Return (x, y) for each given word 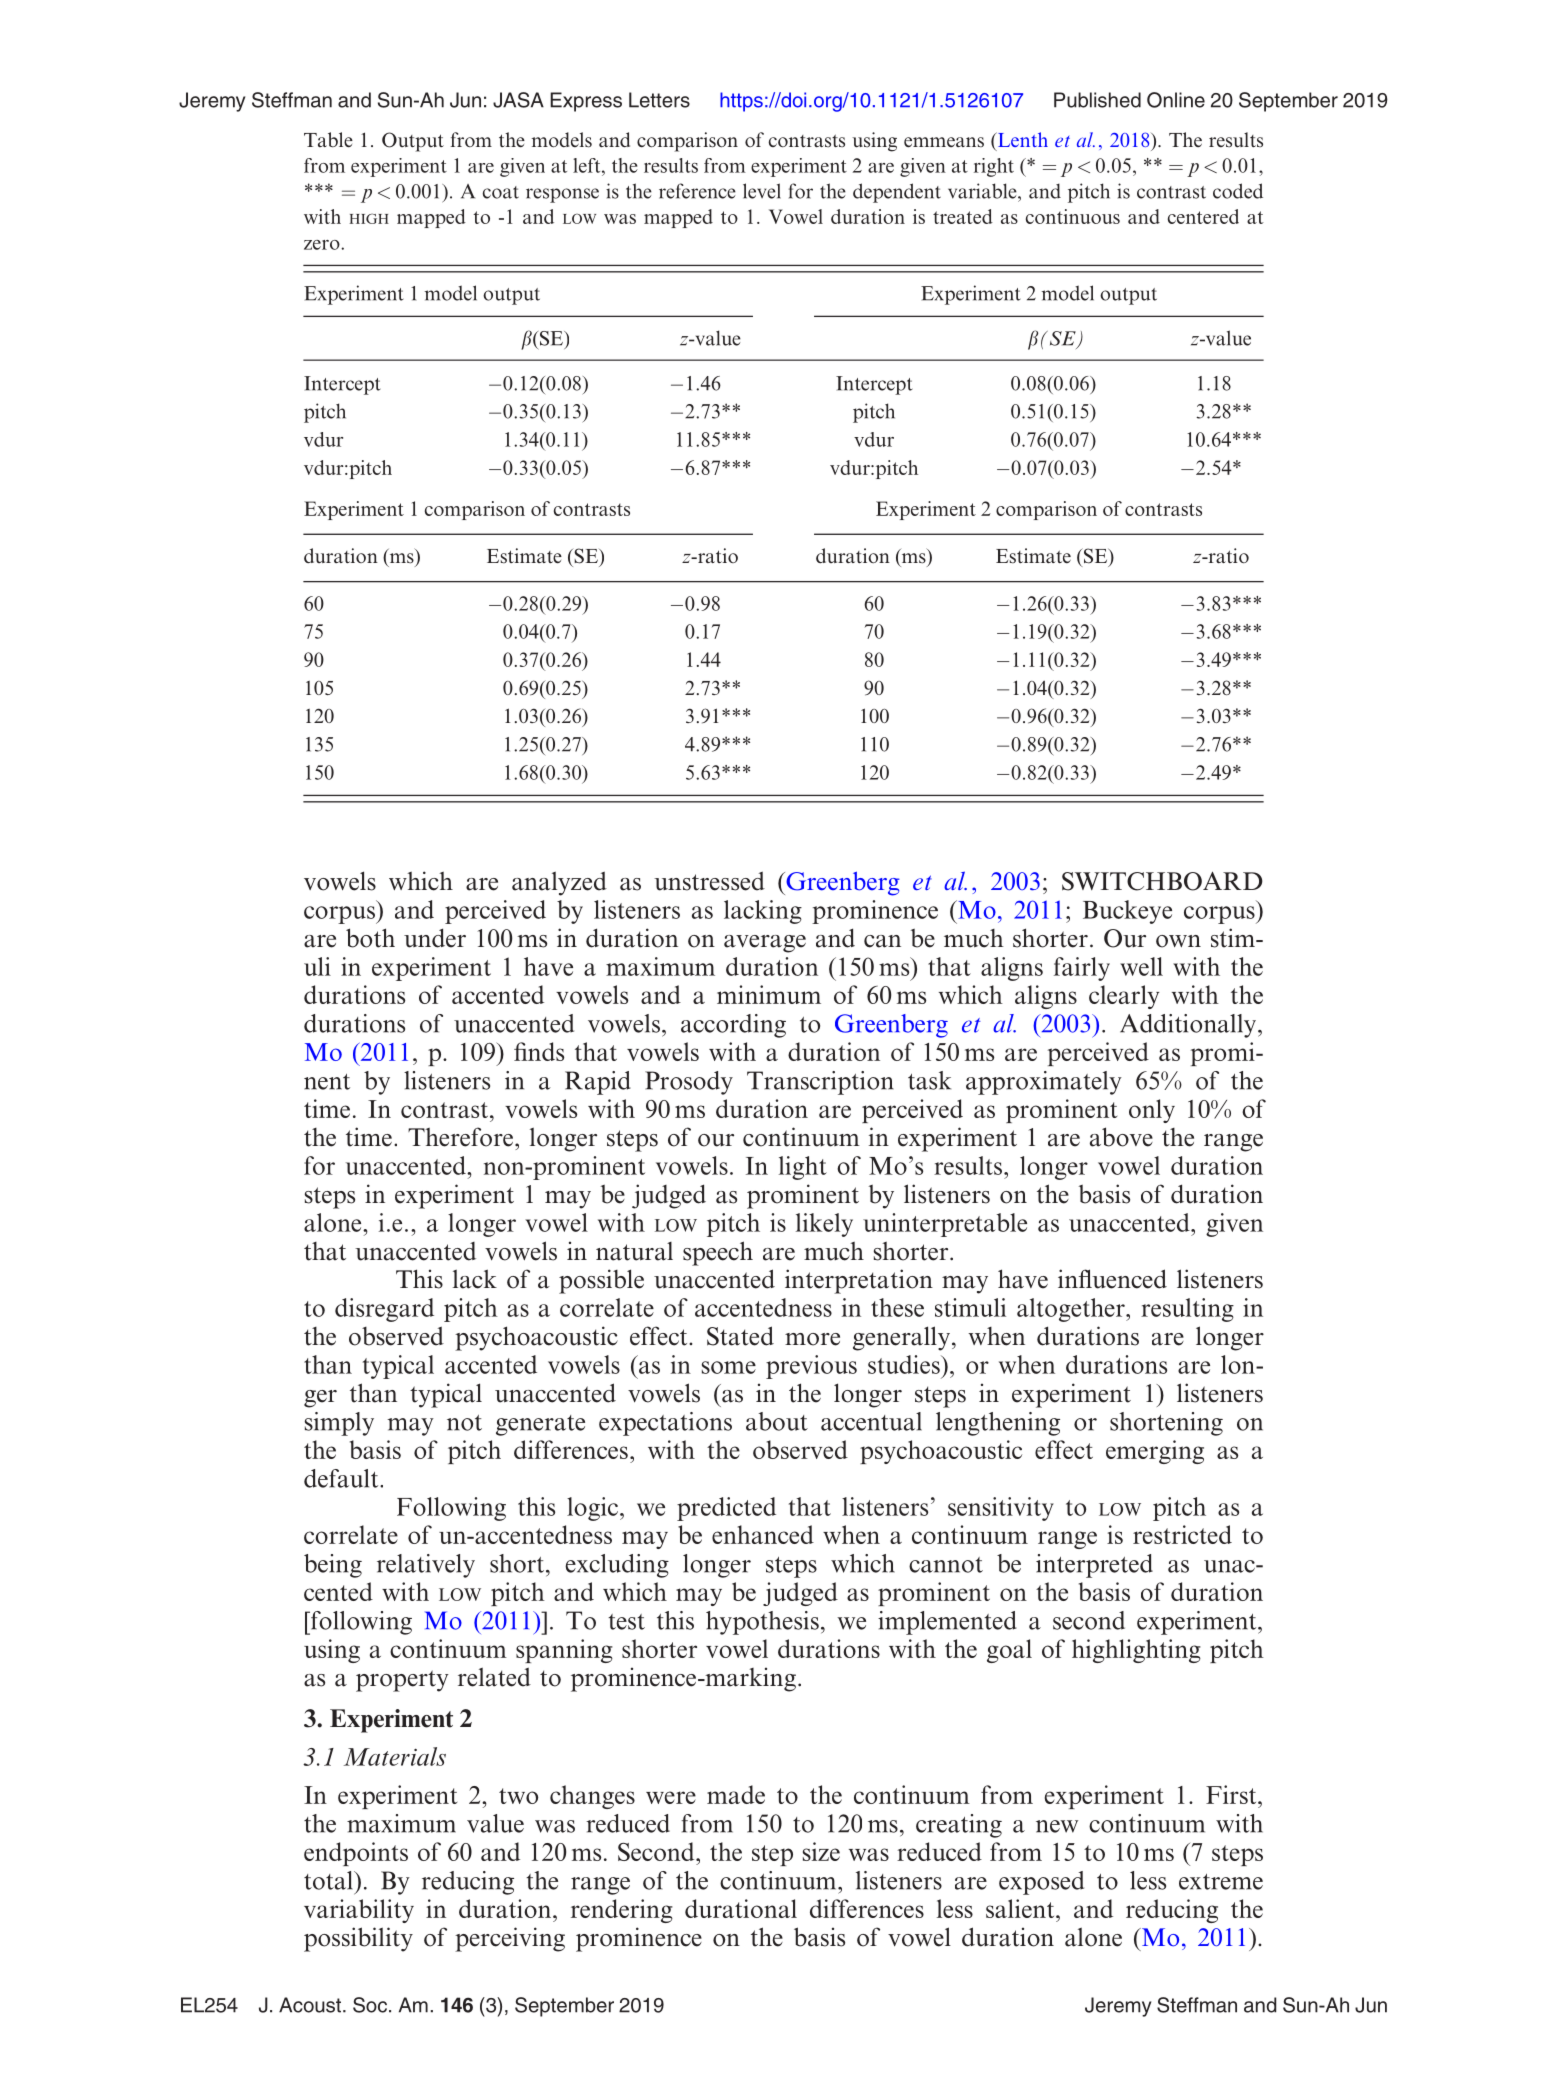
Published (1097, 100)
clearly (1124, 997)
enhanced (763, 1534)
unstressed (709, 881)
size (821, 1851)
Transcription (820, 1083)
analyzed (559, 883)
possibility (358, 1939)
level (762, 191)
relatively (426, 1566)
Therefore (460, 1137)
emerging (1155, 1452)
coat (500, 192)
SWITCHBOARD (1162, 881)
